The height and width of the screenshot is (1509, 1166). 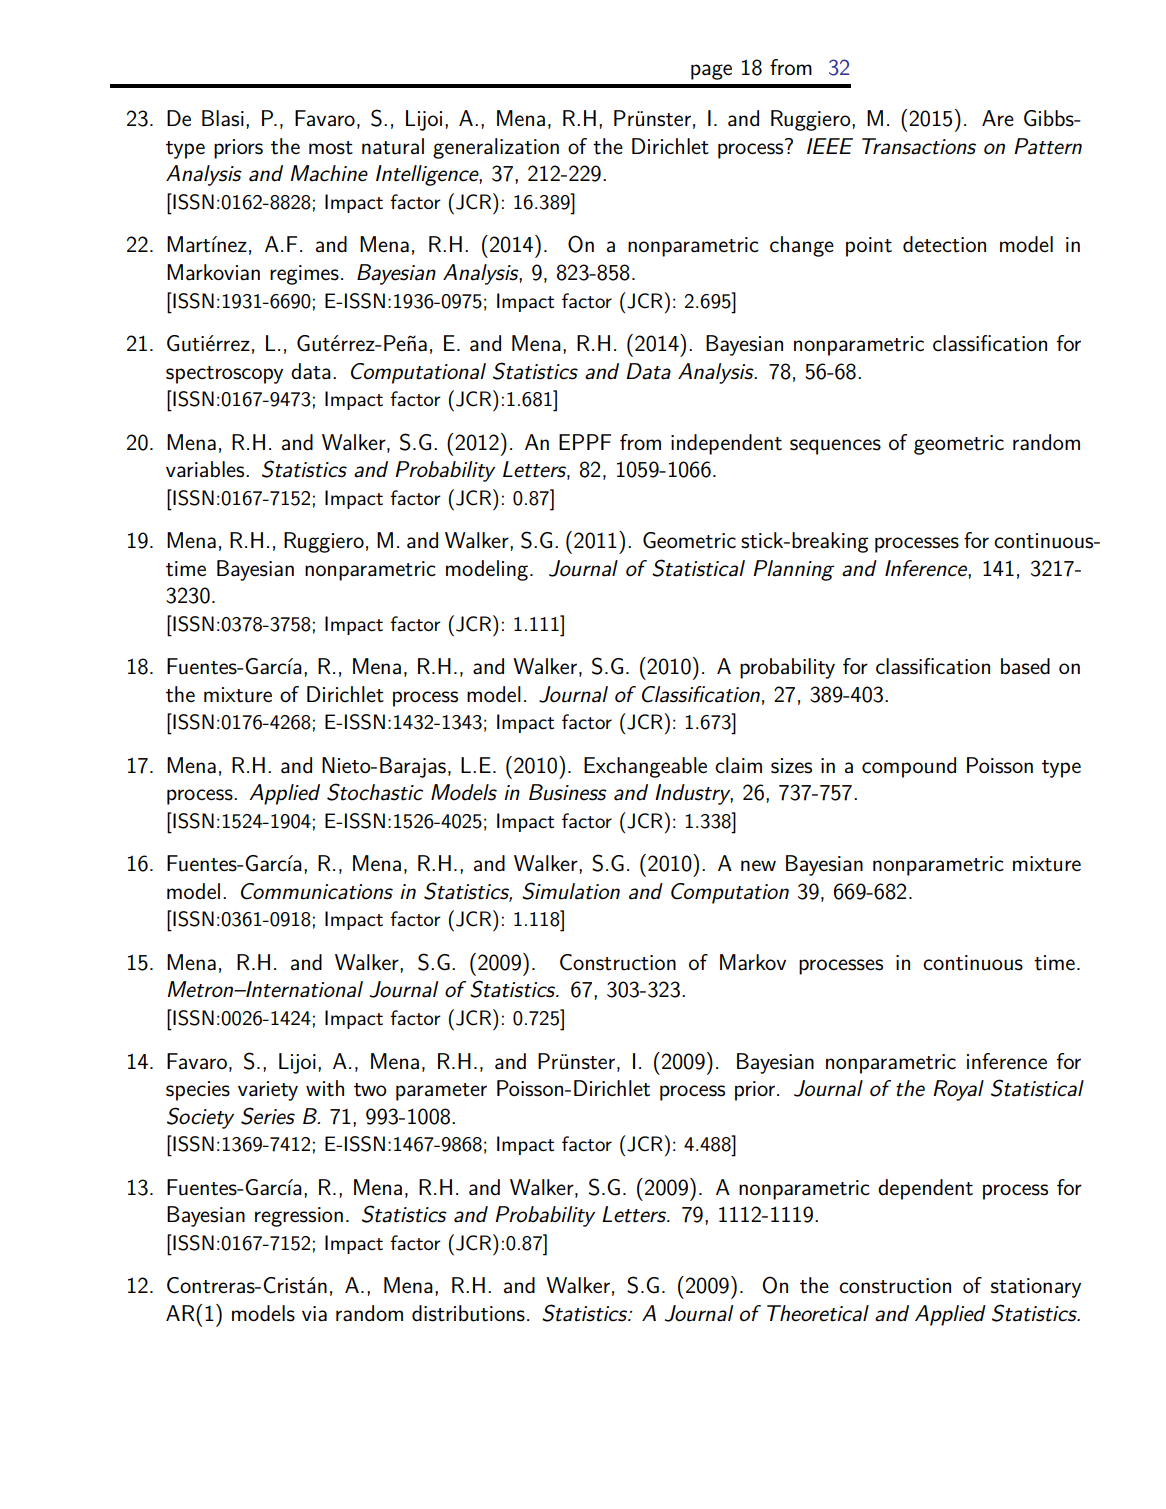 What do you see at coordinates (835, 447) in the screenshot?
I see `sequences` at bounding box center [835, 447].
